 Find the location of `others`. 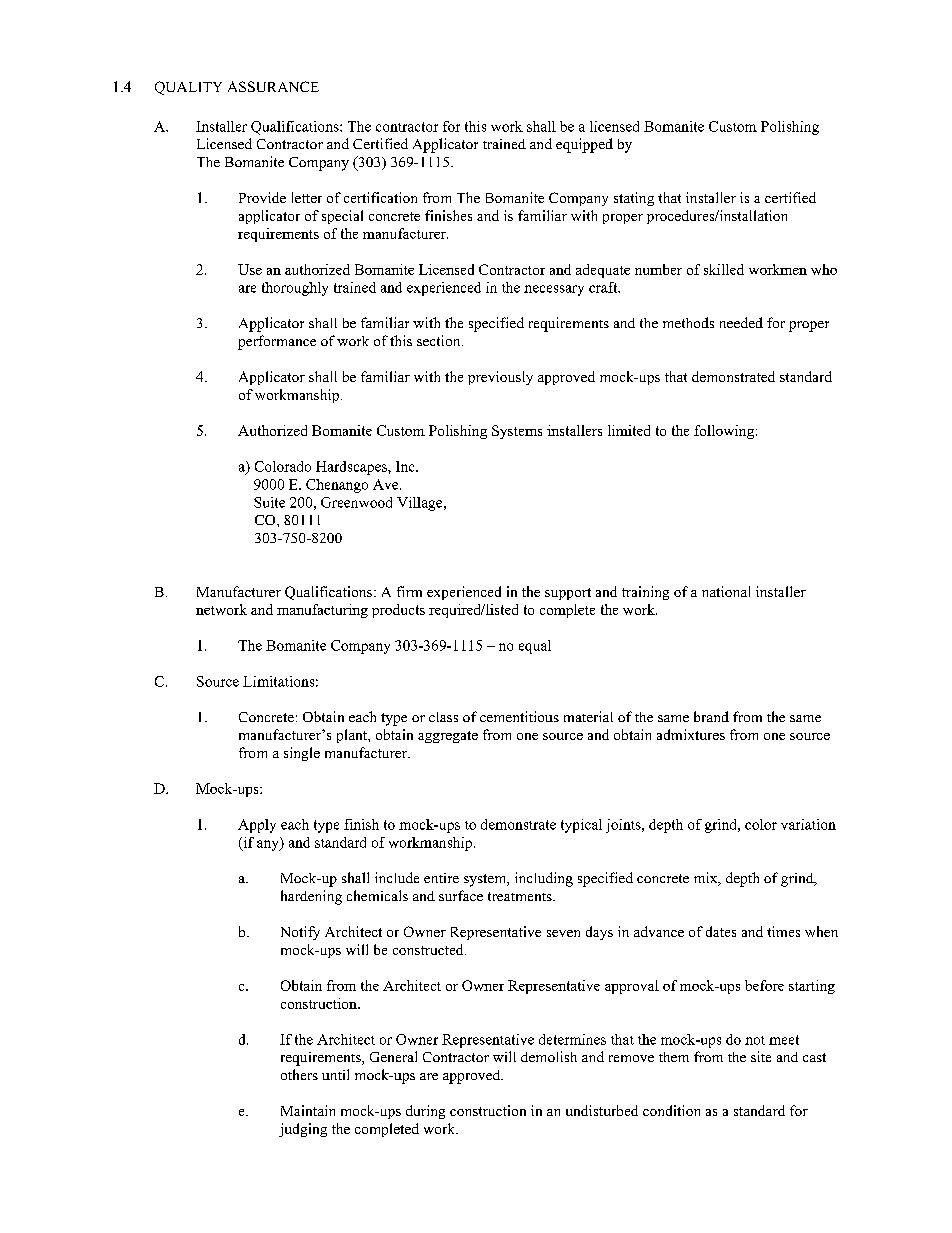

others is located at coordinates (299, 1074).
